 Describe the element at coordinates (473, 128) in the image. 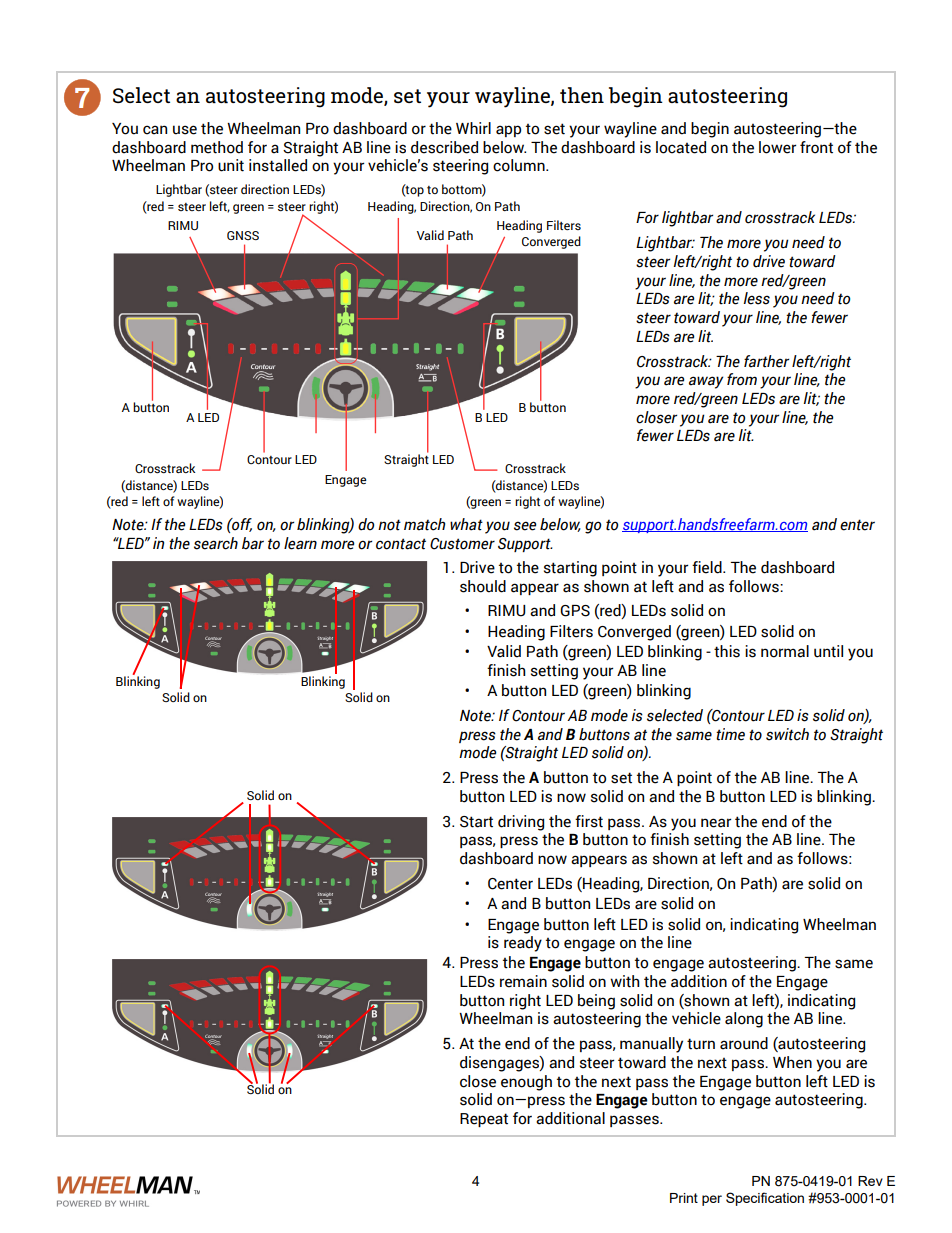

I see `Whirl` at that location.
